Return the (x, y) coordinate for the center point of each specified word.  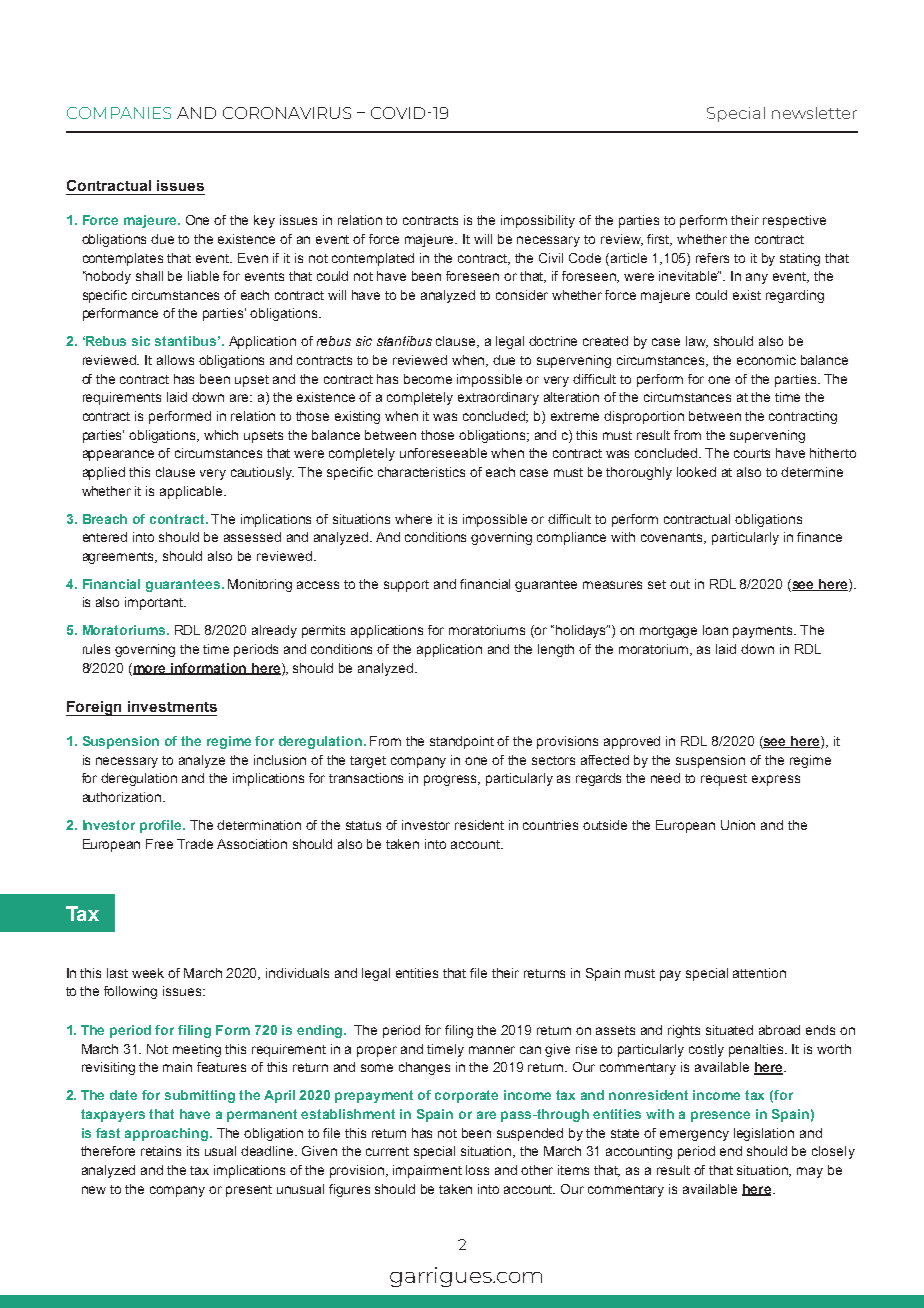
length (556, 650)
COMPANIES (119, 113)
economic (766, 360)
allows (175, 360)
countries (550, 825)
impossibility (538, 221)
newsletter (814, 113)
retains (161, 1151)
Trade (195, 844)
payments (764, 632)
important (155, 603)
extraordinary (498, 398)
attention (759, 973)
